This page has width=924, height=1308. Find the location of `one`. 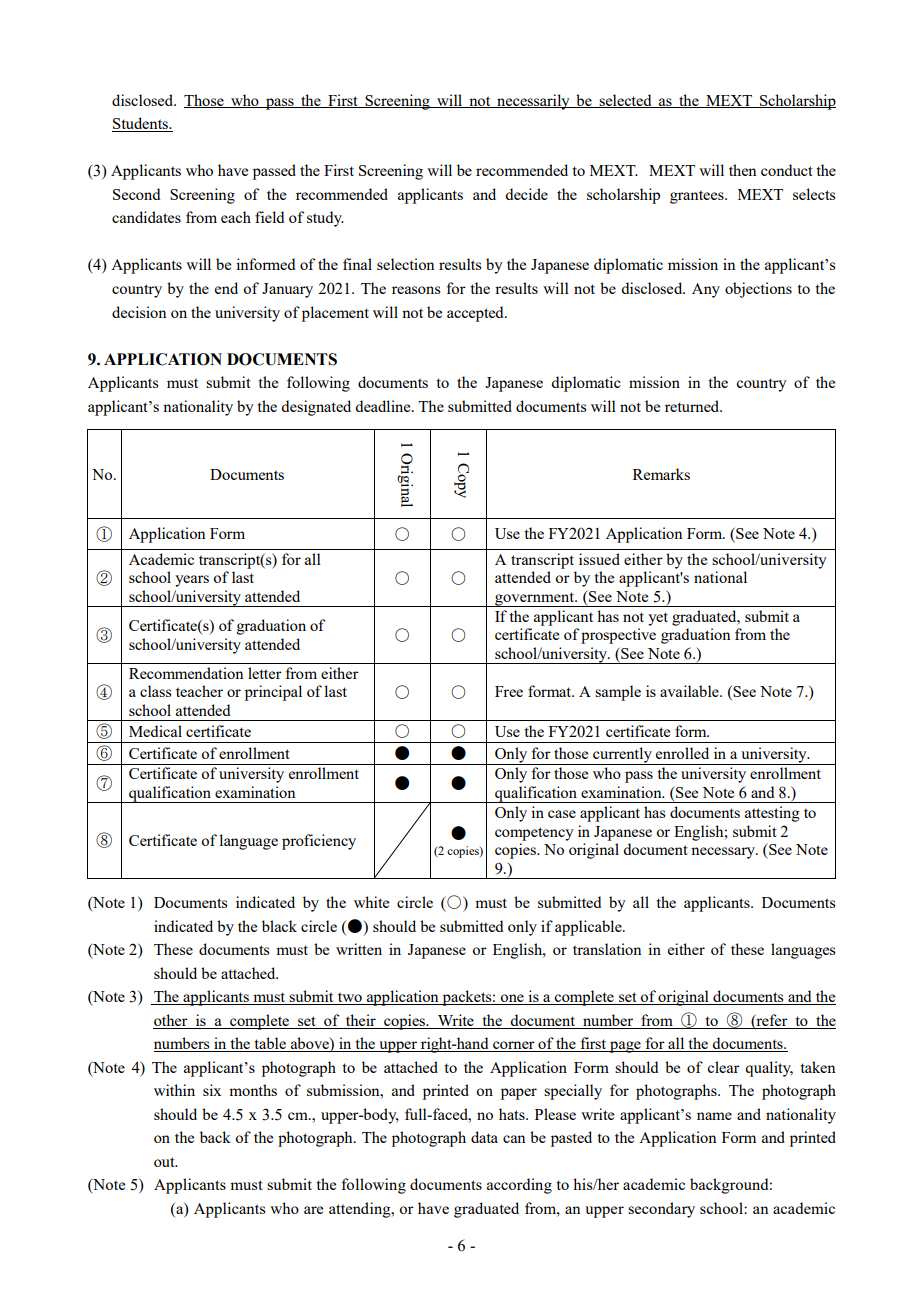

one is located at coordinates (512, 999).
